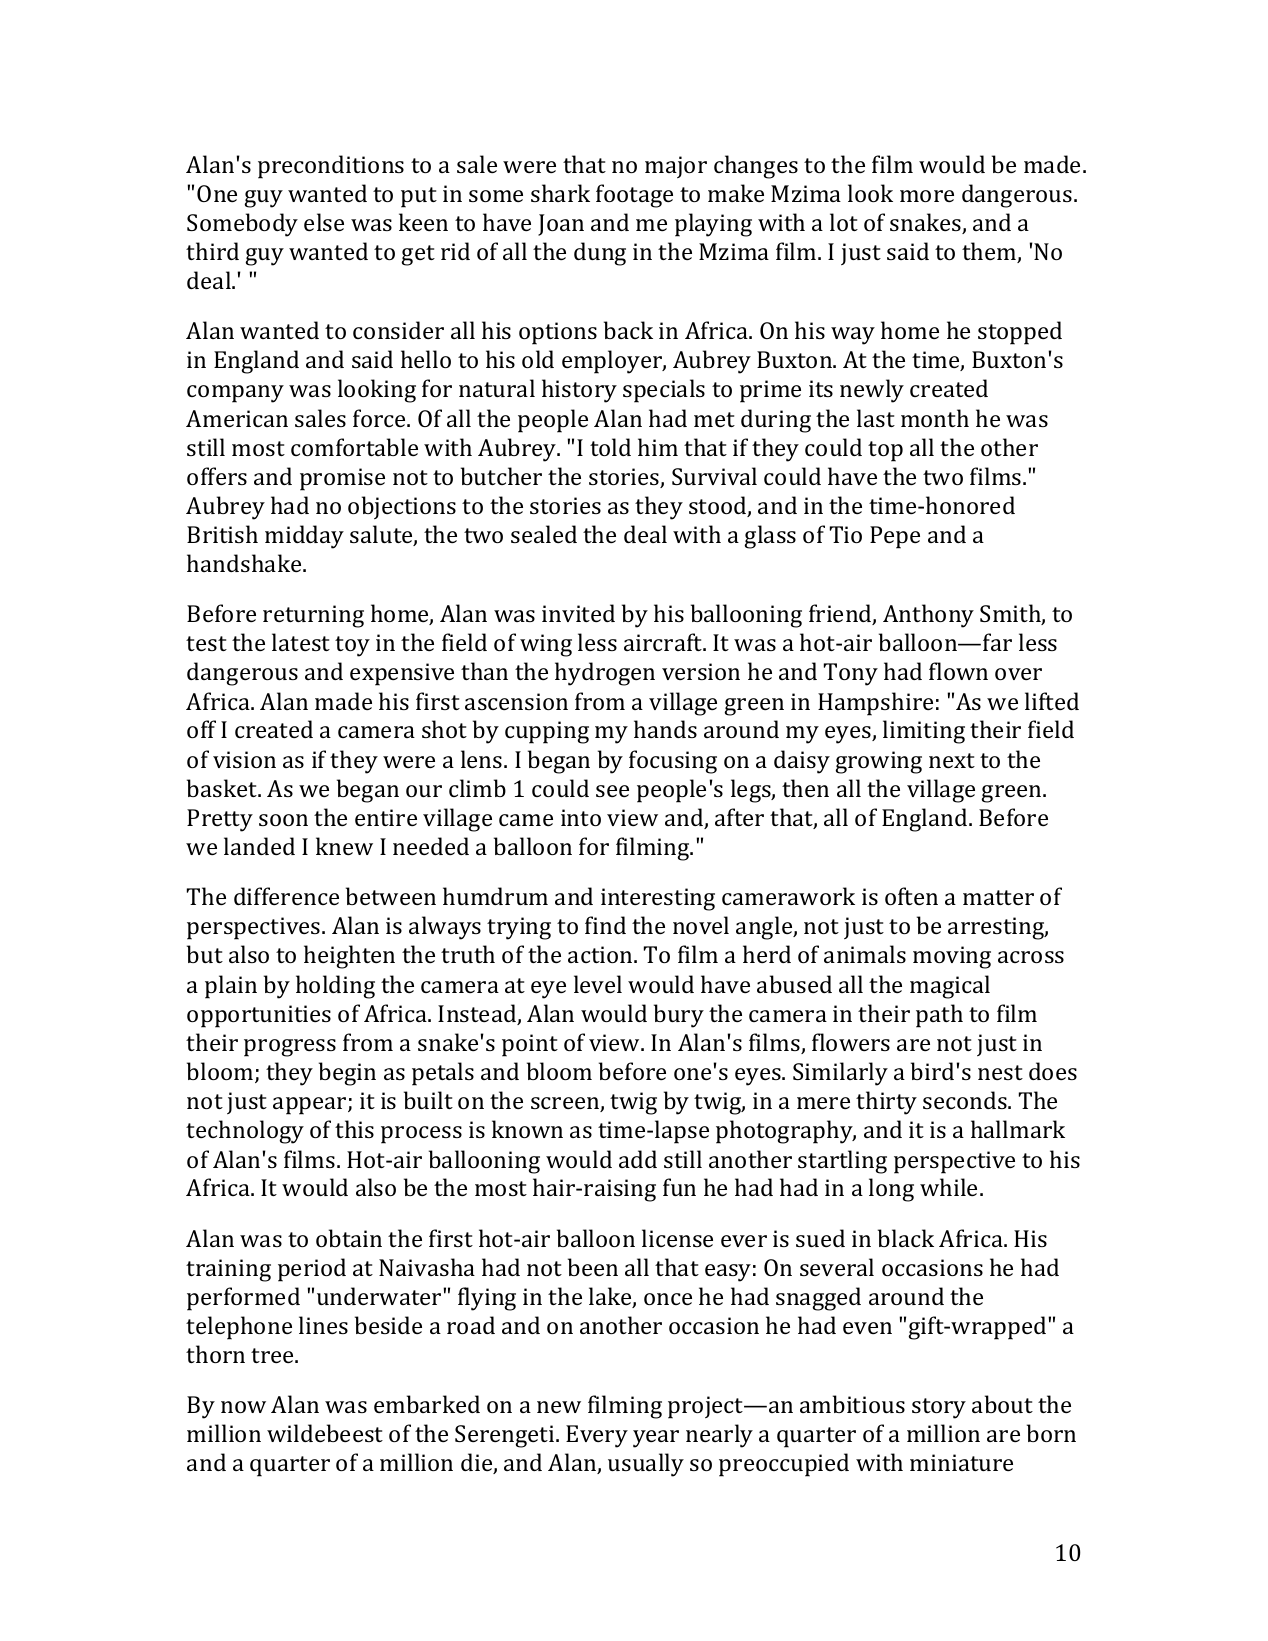 This screenshot has width=1268, height=1641. Describe the element at coordinates (961, 1462) in the screenshot. I see `miniature` at that location.
